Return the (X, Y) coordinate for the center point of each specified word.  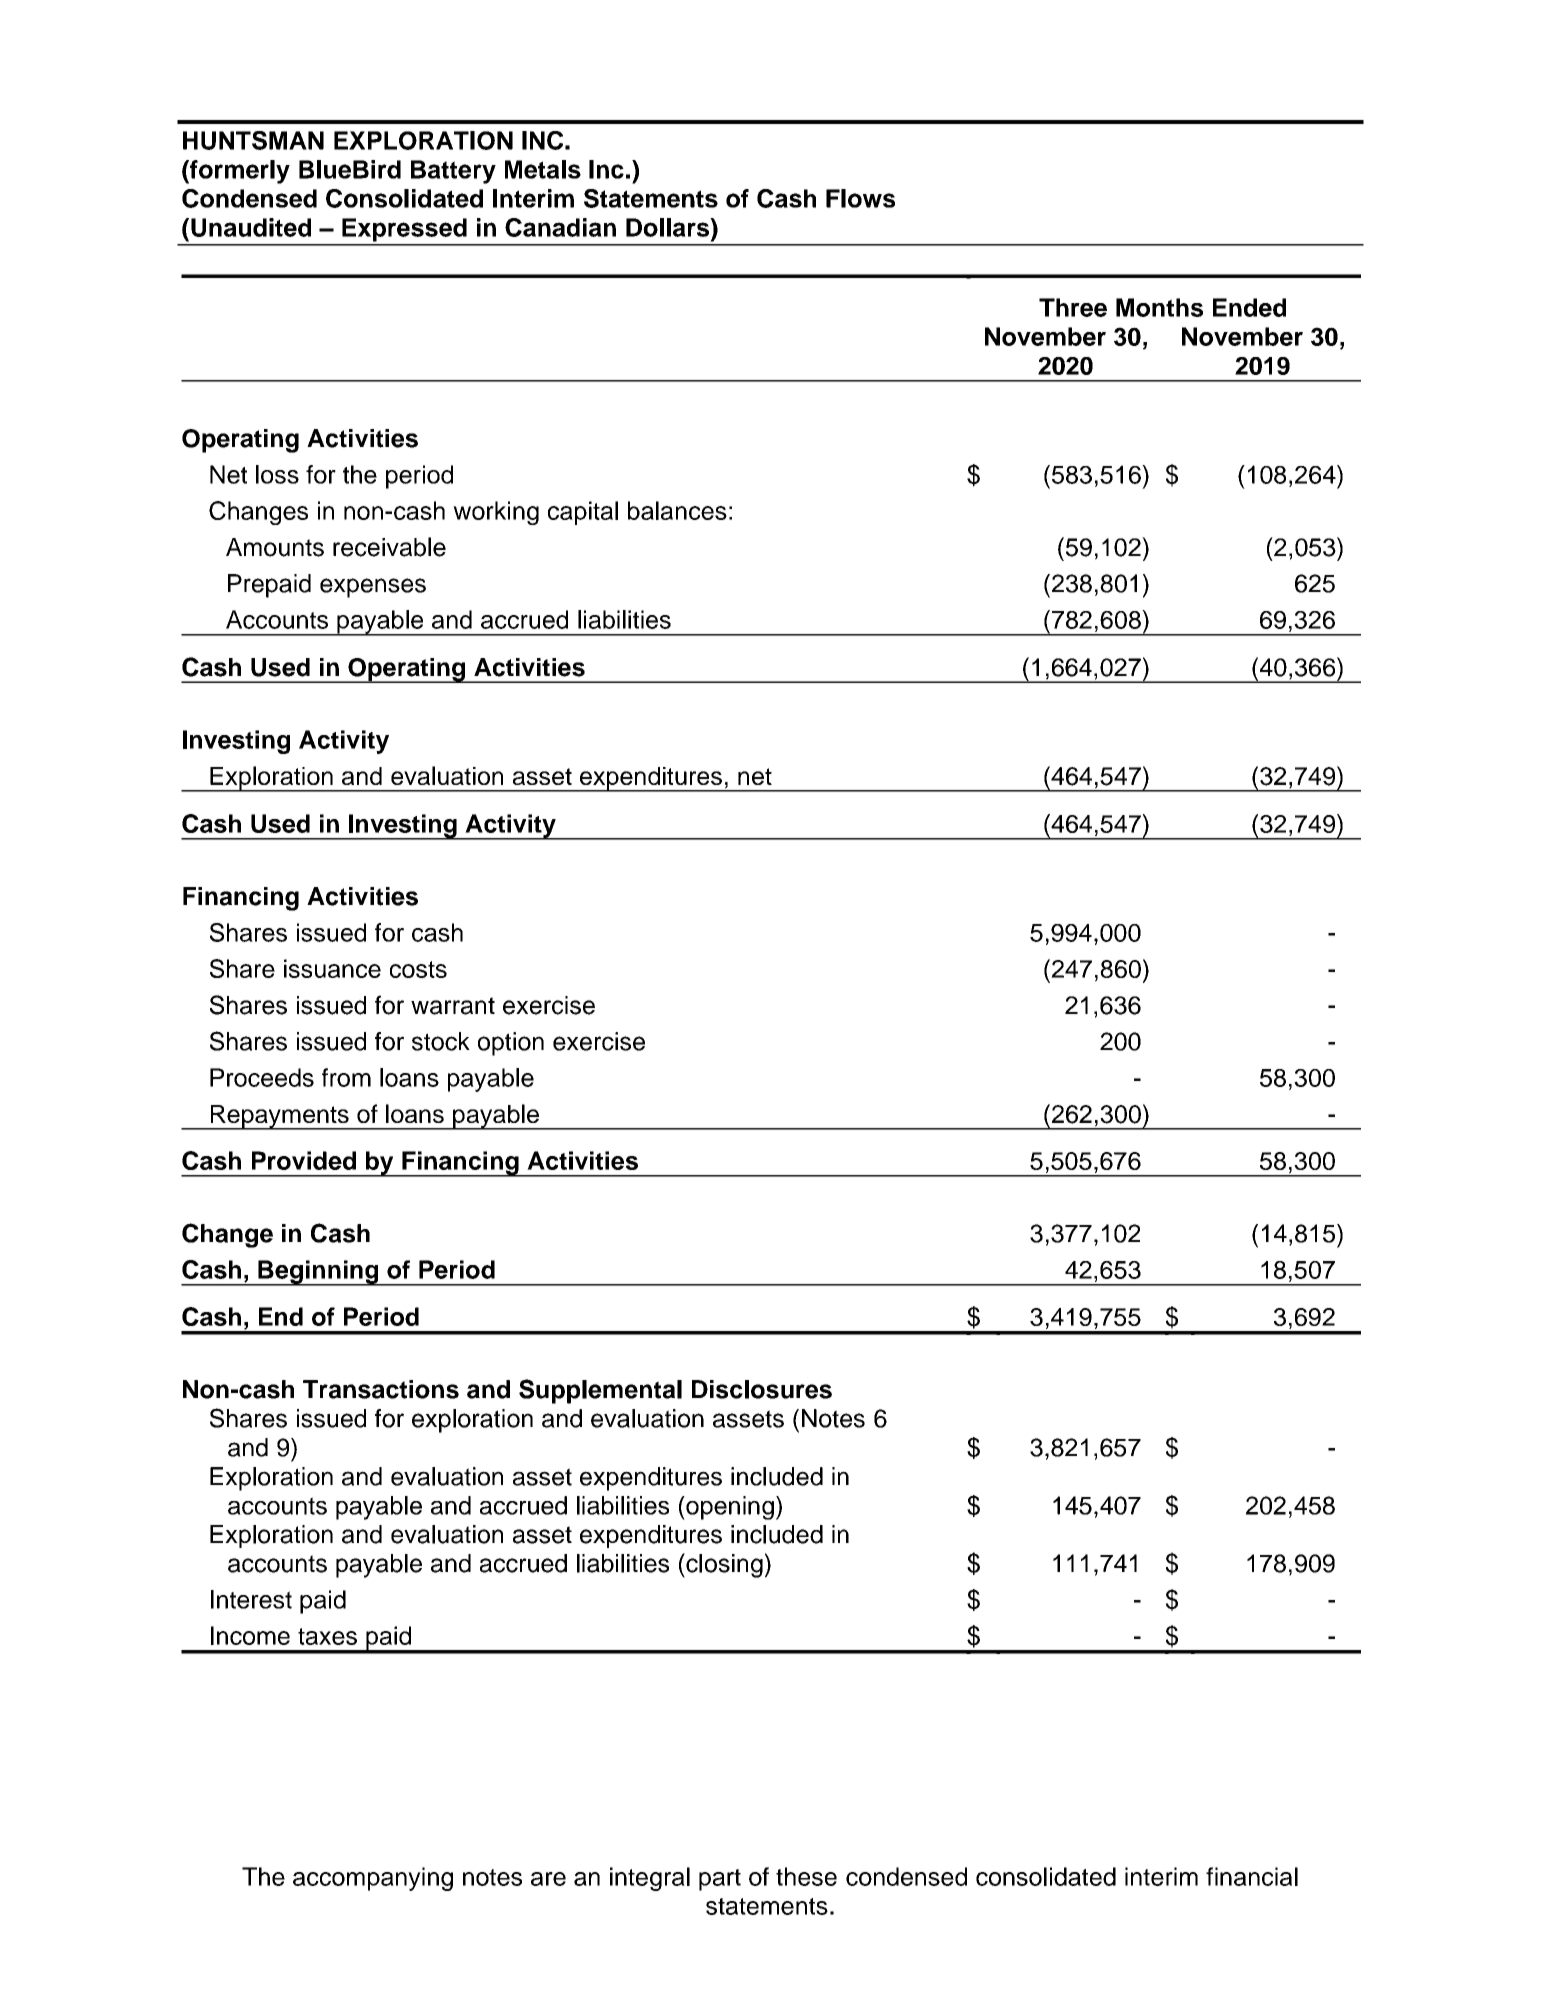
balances (677, 510)
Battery (453, 172)
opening (729, 1508)
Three (1073, 307)
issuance (332, 968)
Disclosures (762, 1389)
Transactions (381, 1389)
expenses (373, 588)
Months (1159, 307)
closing (723, 1565)
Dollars (669, 227)
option (511, 1044)
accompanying (373, 1879)
